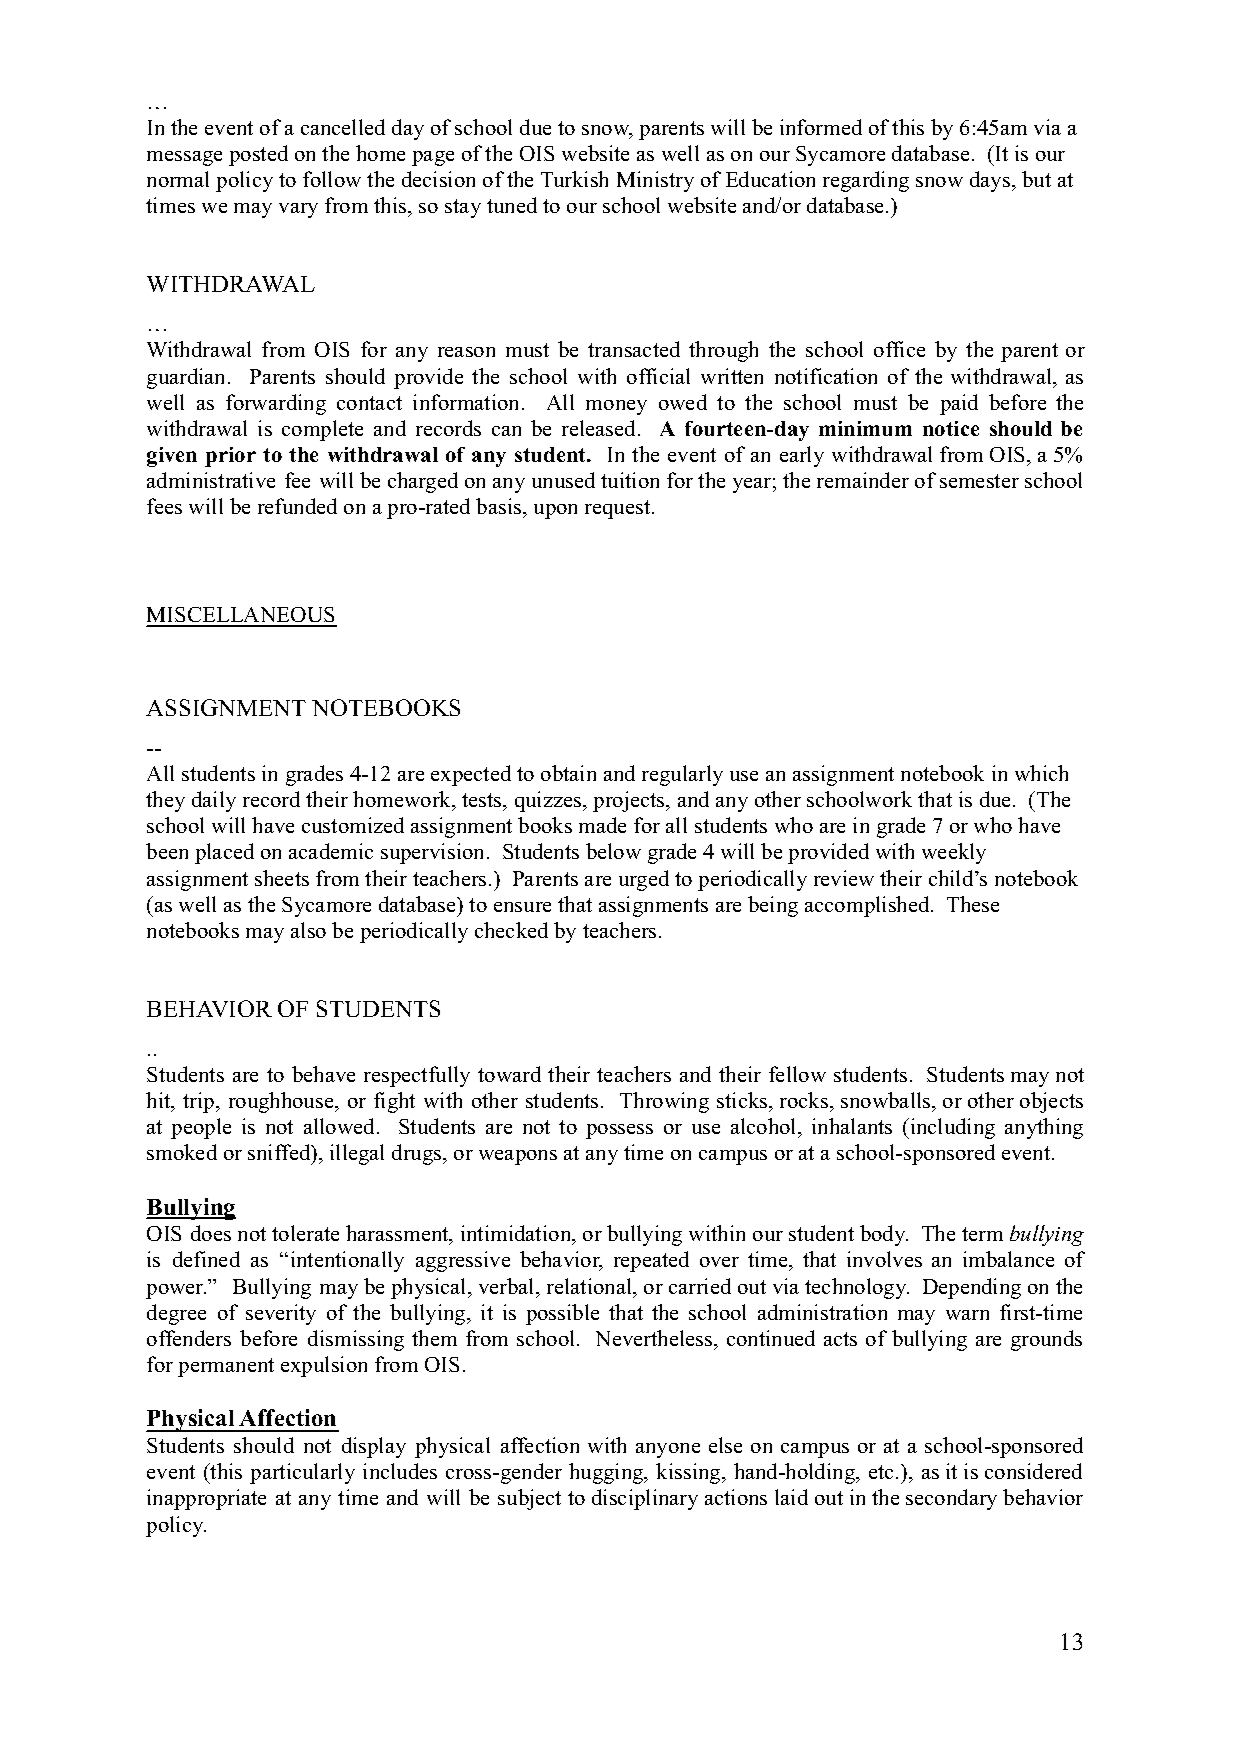  I want to click on particularly, so click(302, 1473).
